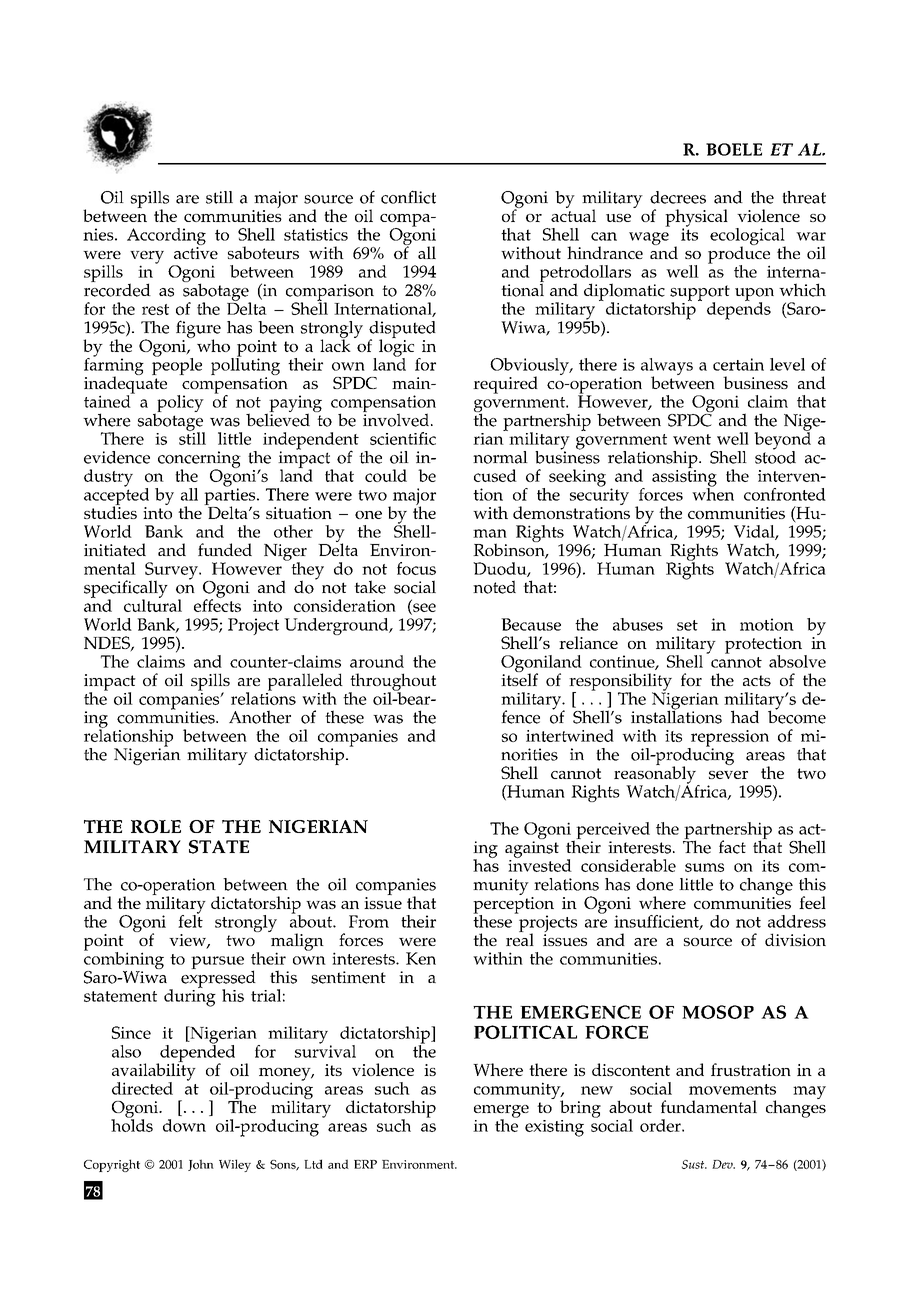 This screenshot has height=1308, width=924. I want to click on active, so click(196, 253).
